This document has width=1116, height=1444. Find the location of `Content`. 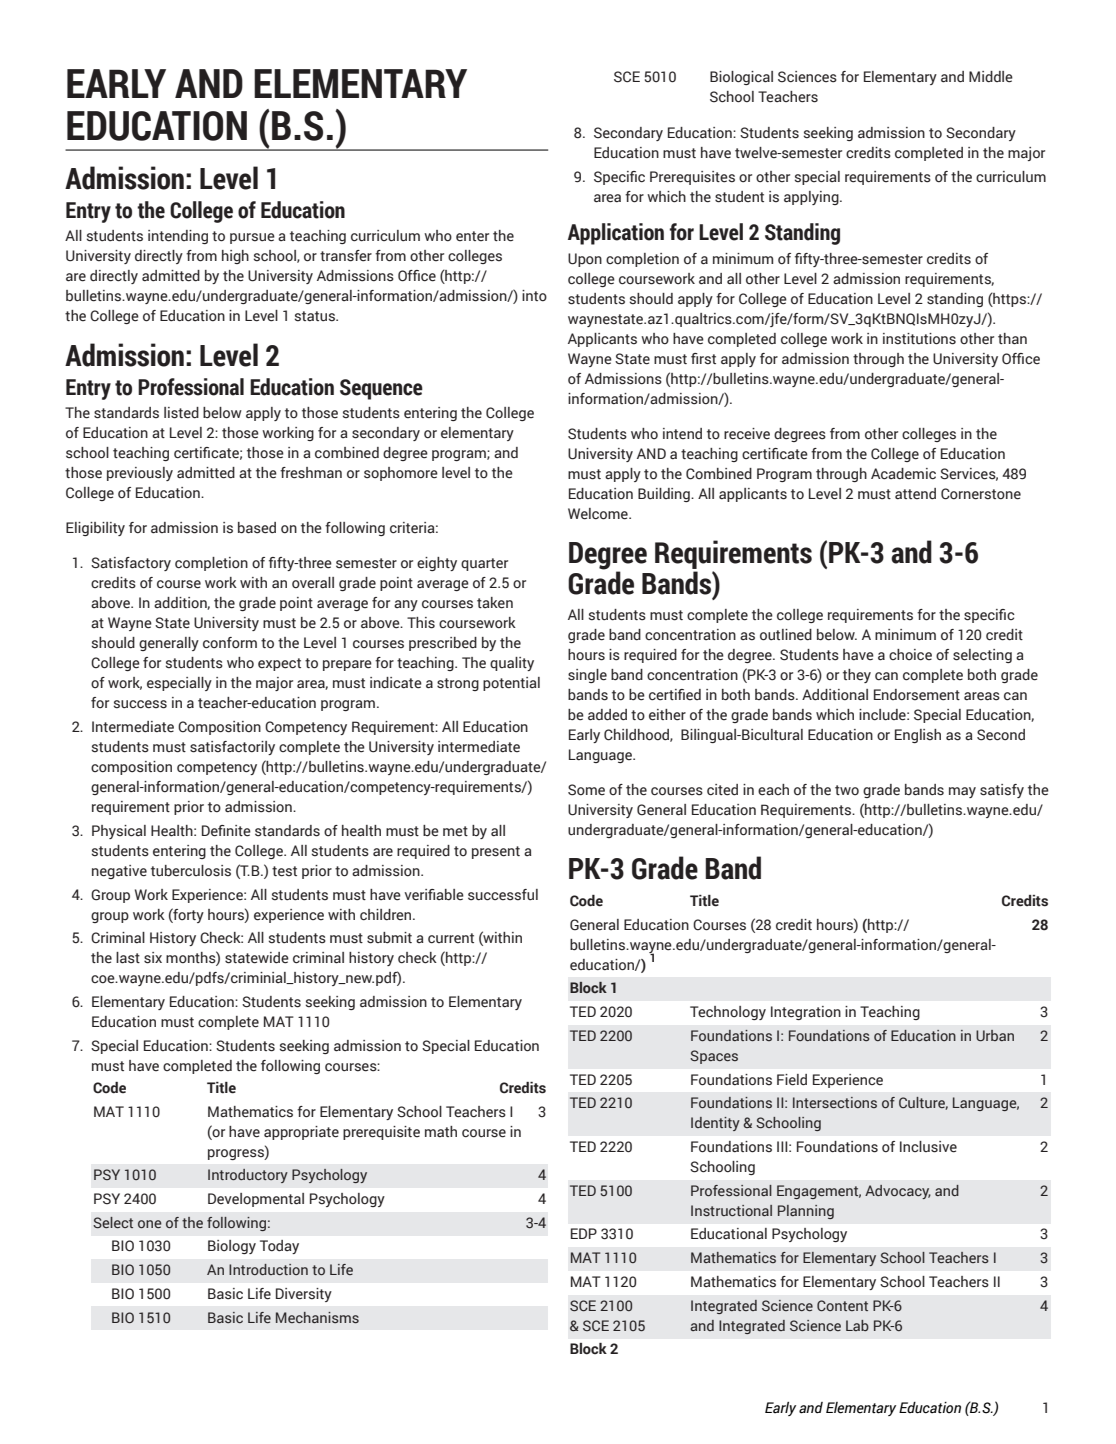

Content is located at coordinates (842, 1305).
